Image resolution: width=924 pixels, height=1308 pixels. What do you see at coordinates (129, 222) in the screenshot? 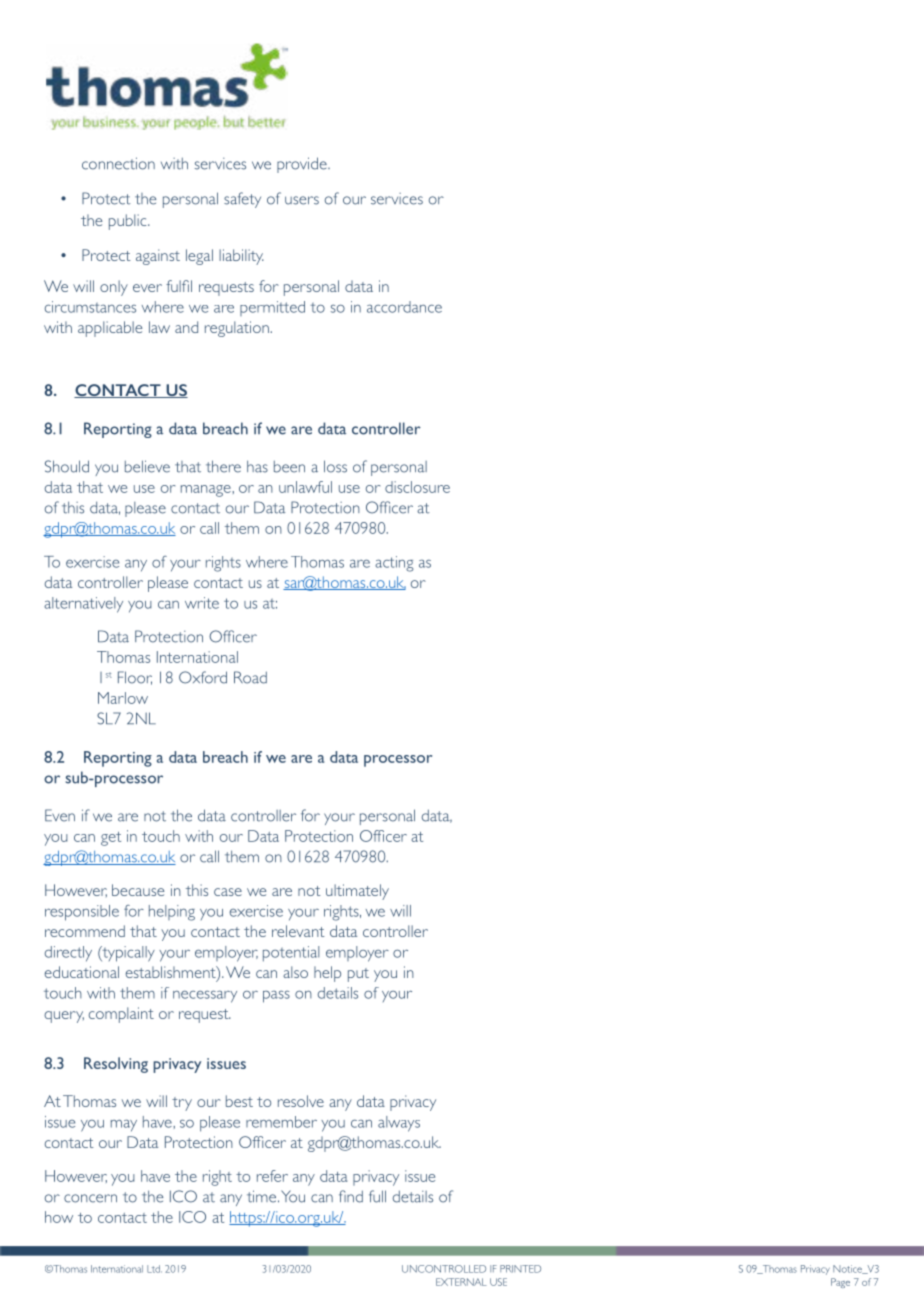
I see `public` at bounding box center [129, 222].
